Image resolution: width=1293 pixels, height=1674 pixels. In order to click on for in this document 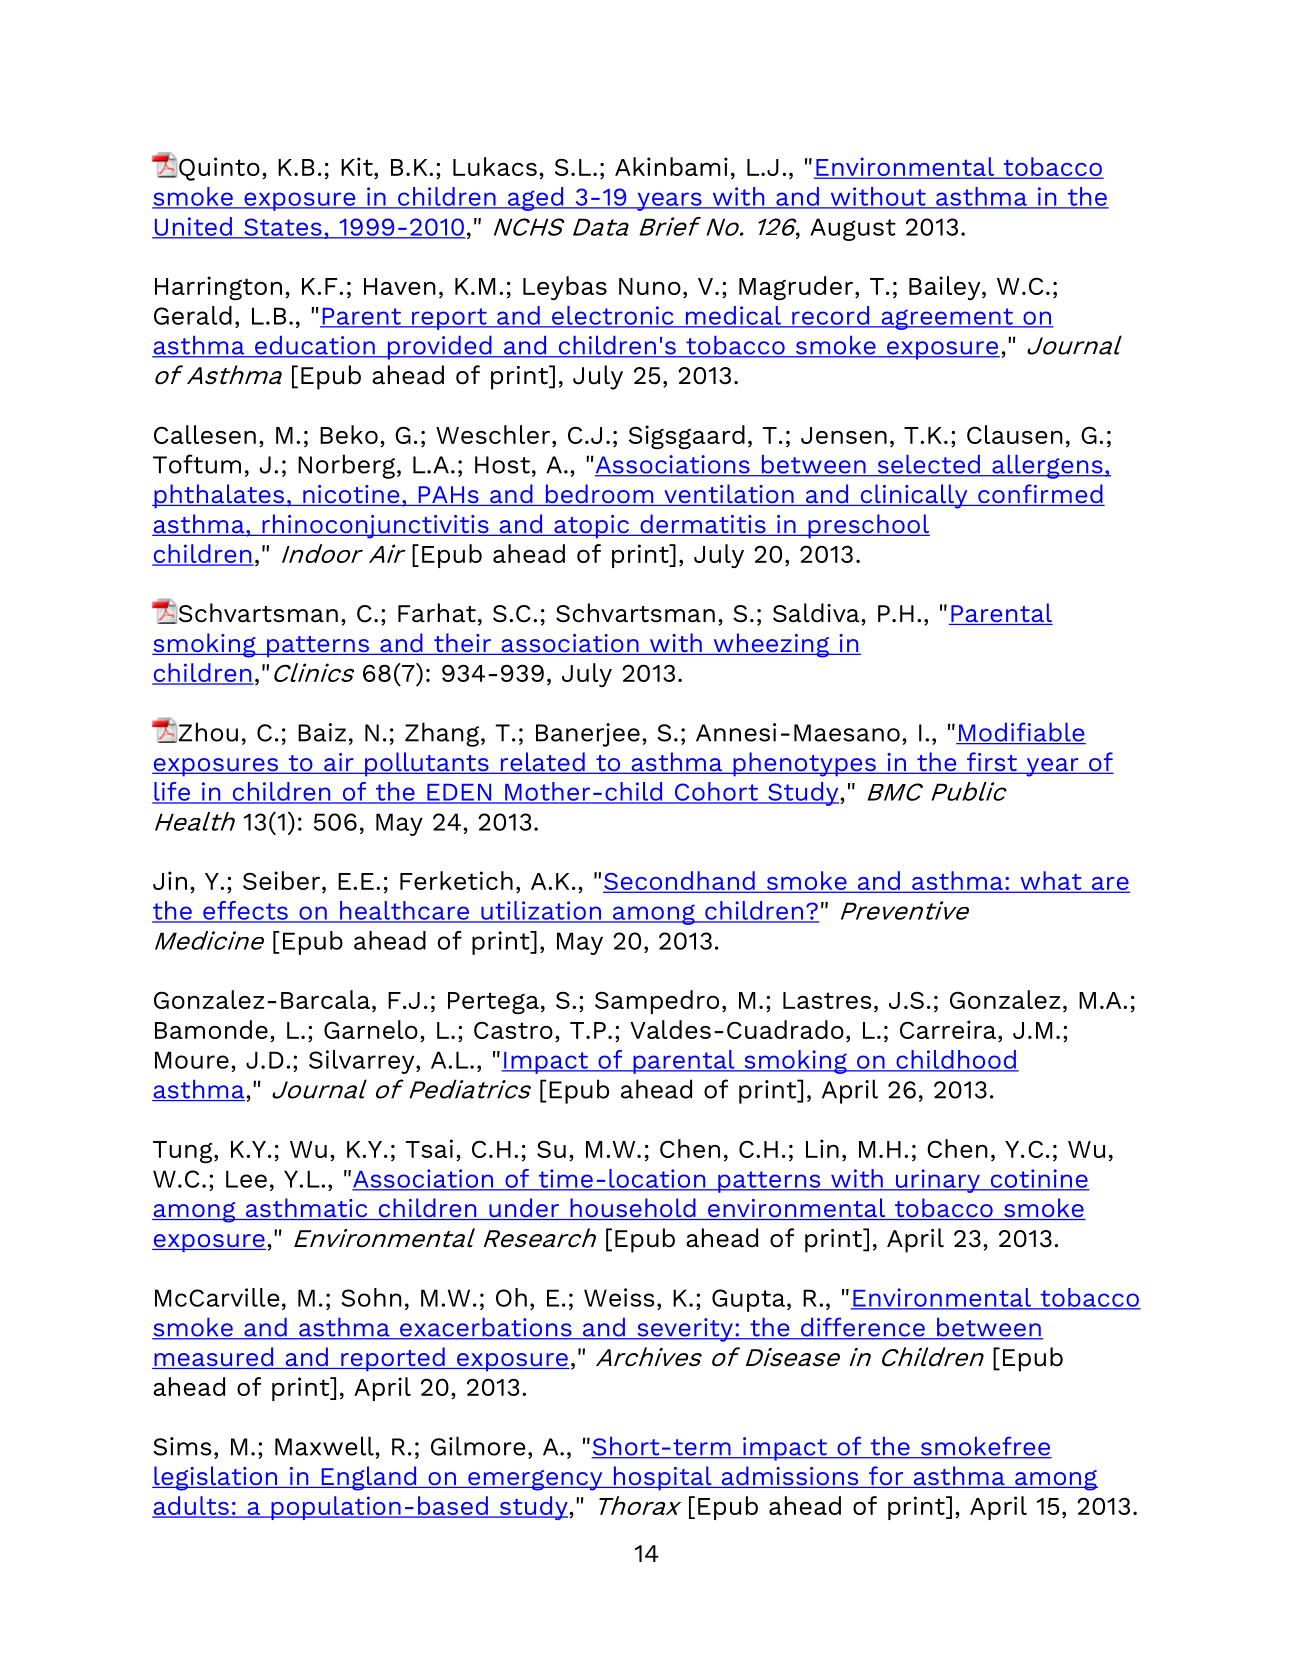, I will do `click(886, 1477)`.
